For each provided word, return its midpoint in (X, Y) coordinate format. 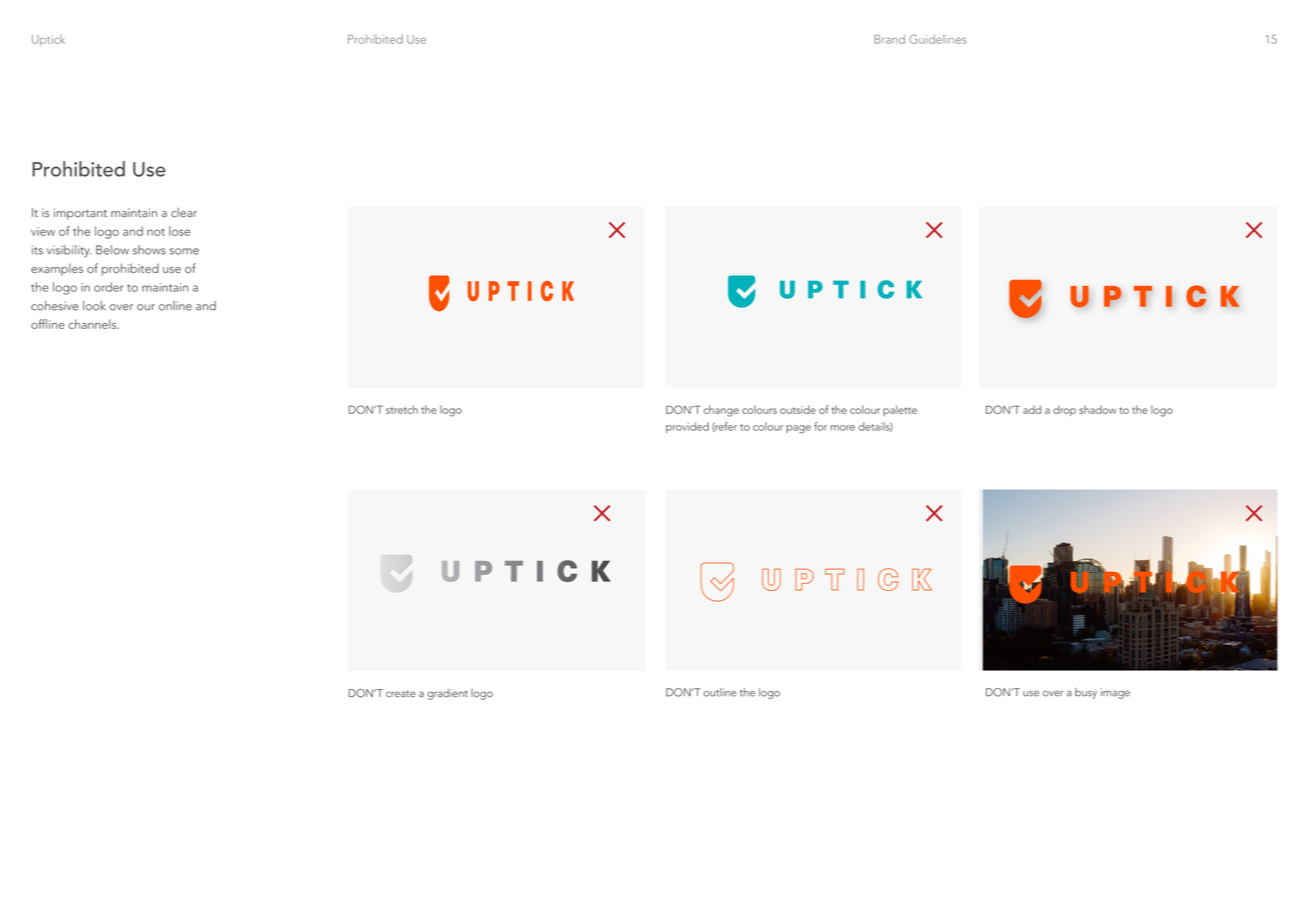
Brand (889, 39)
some (184, 251)
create (400, 693)
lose (180, 231)
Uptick (48, 40)
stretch (402, 409)
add (1032, 409)
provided (687, 427)
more (843, 428)
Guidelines (937, 39)
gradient (447, 694)
